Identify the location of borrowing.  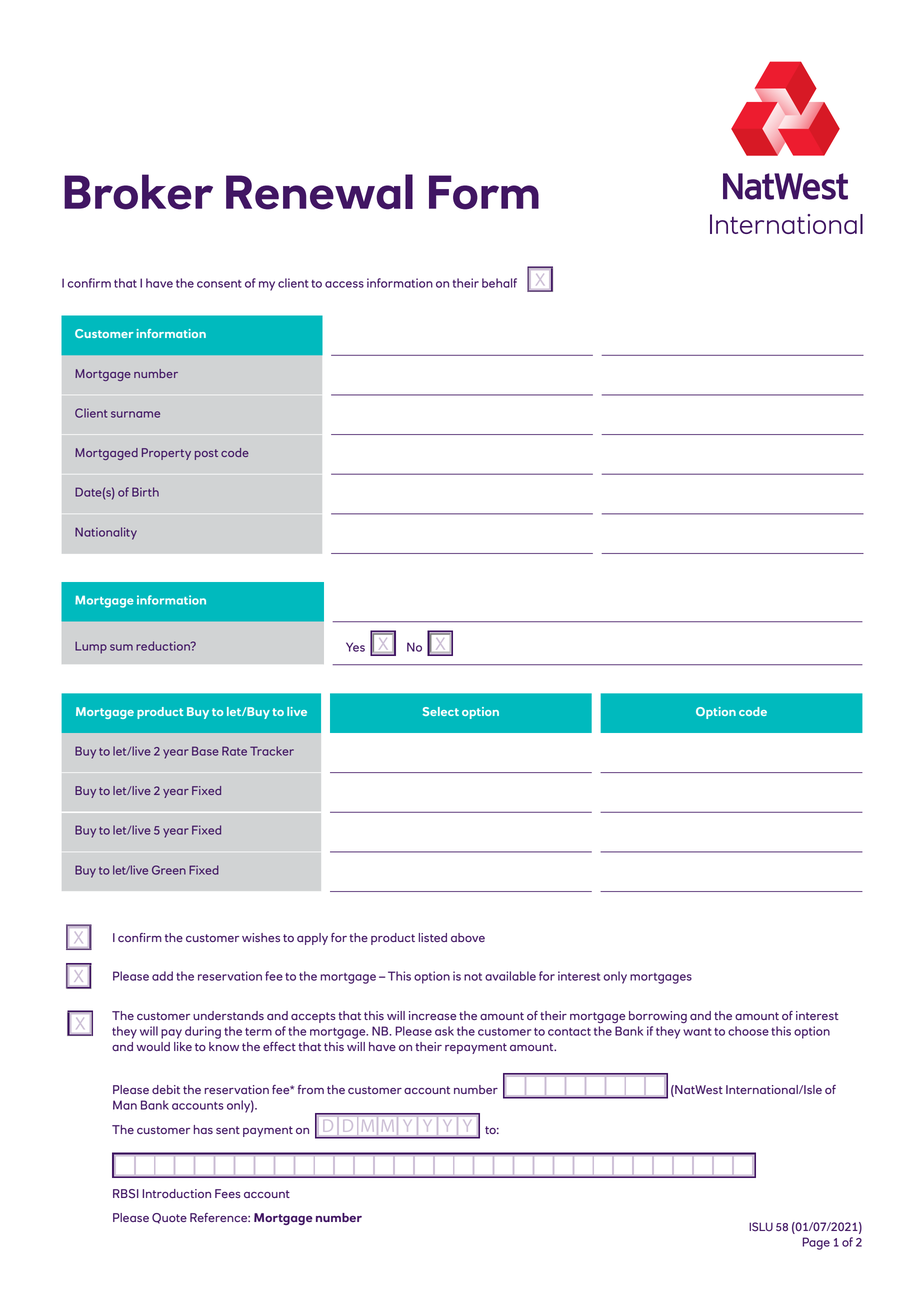
(658, 1017).
